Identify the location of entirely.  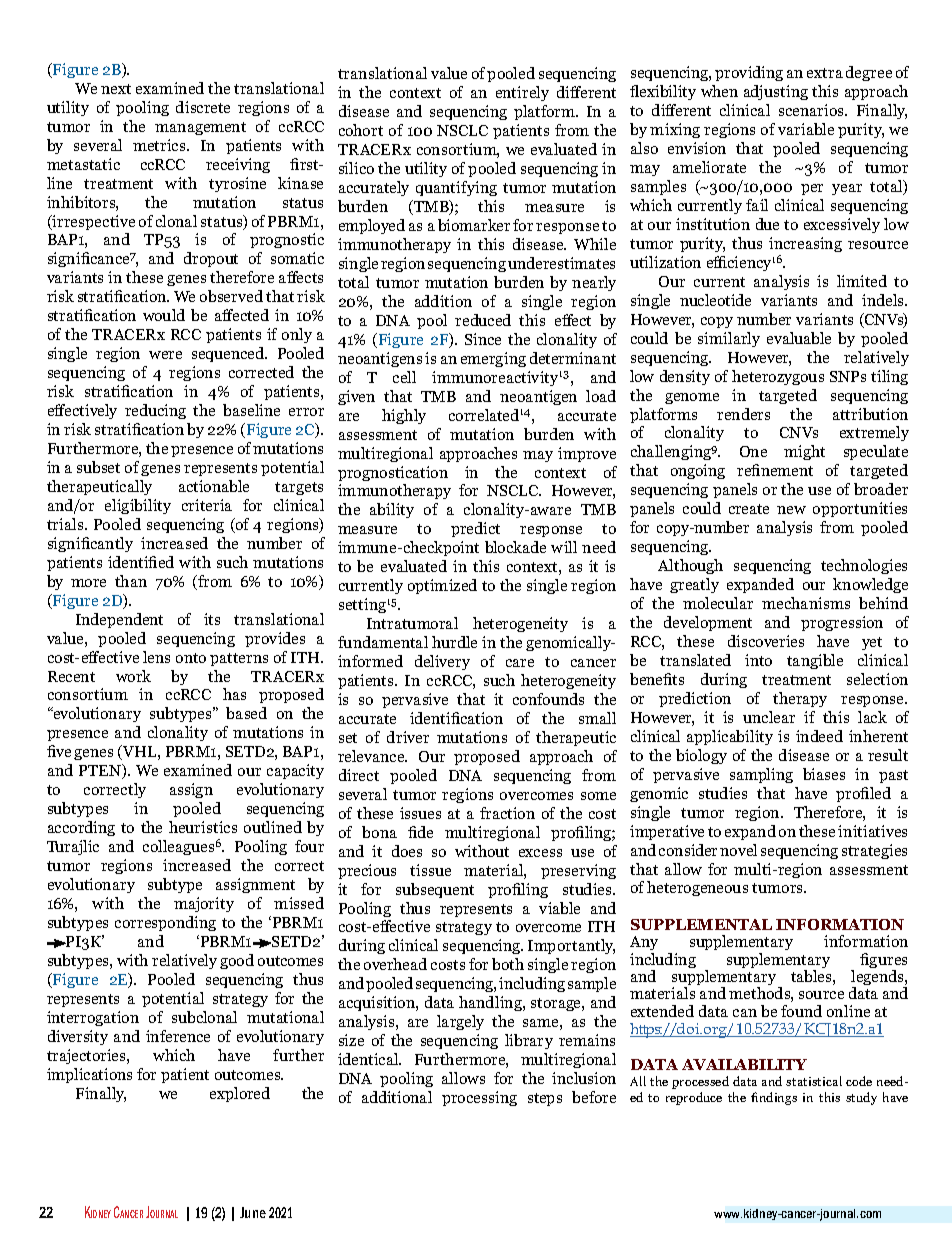
(522, 93).
